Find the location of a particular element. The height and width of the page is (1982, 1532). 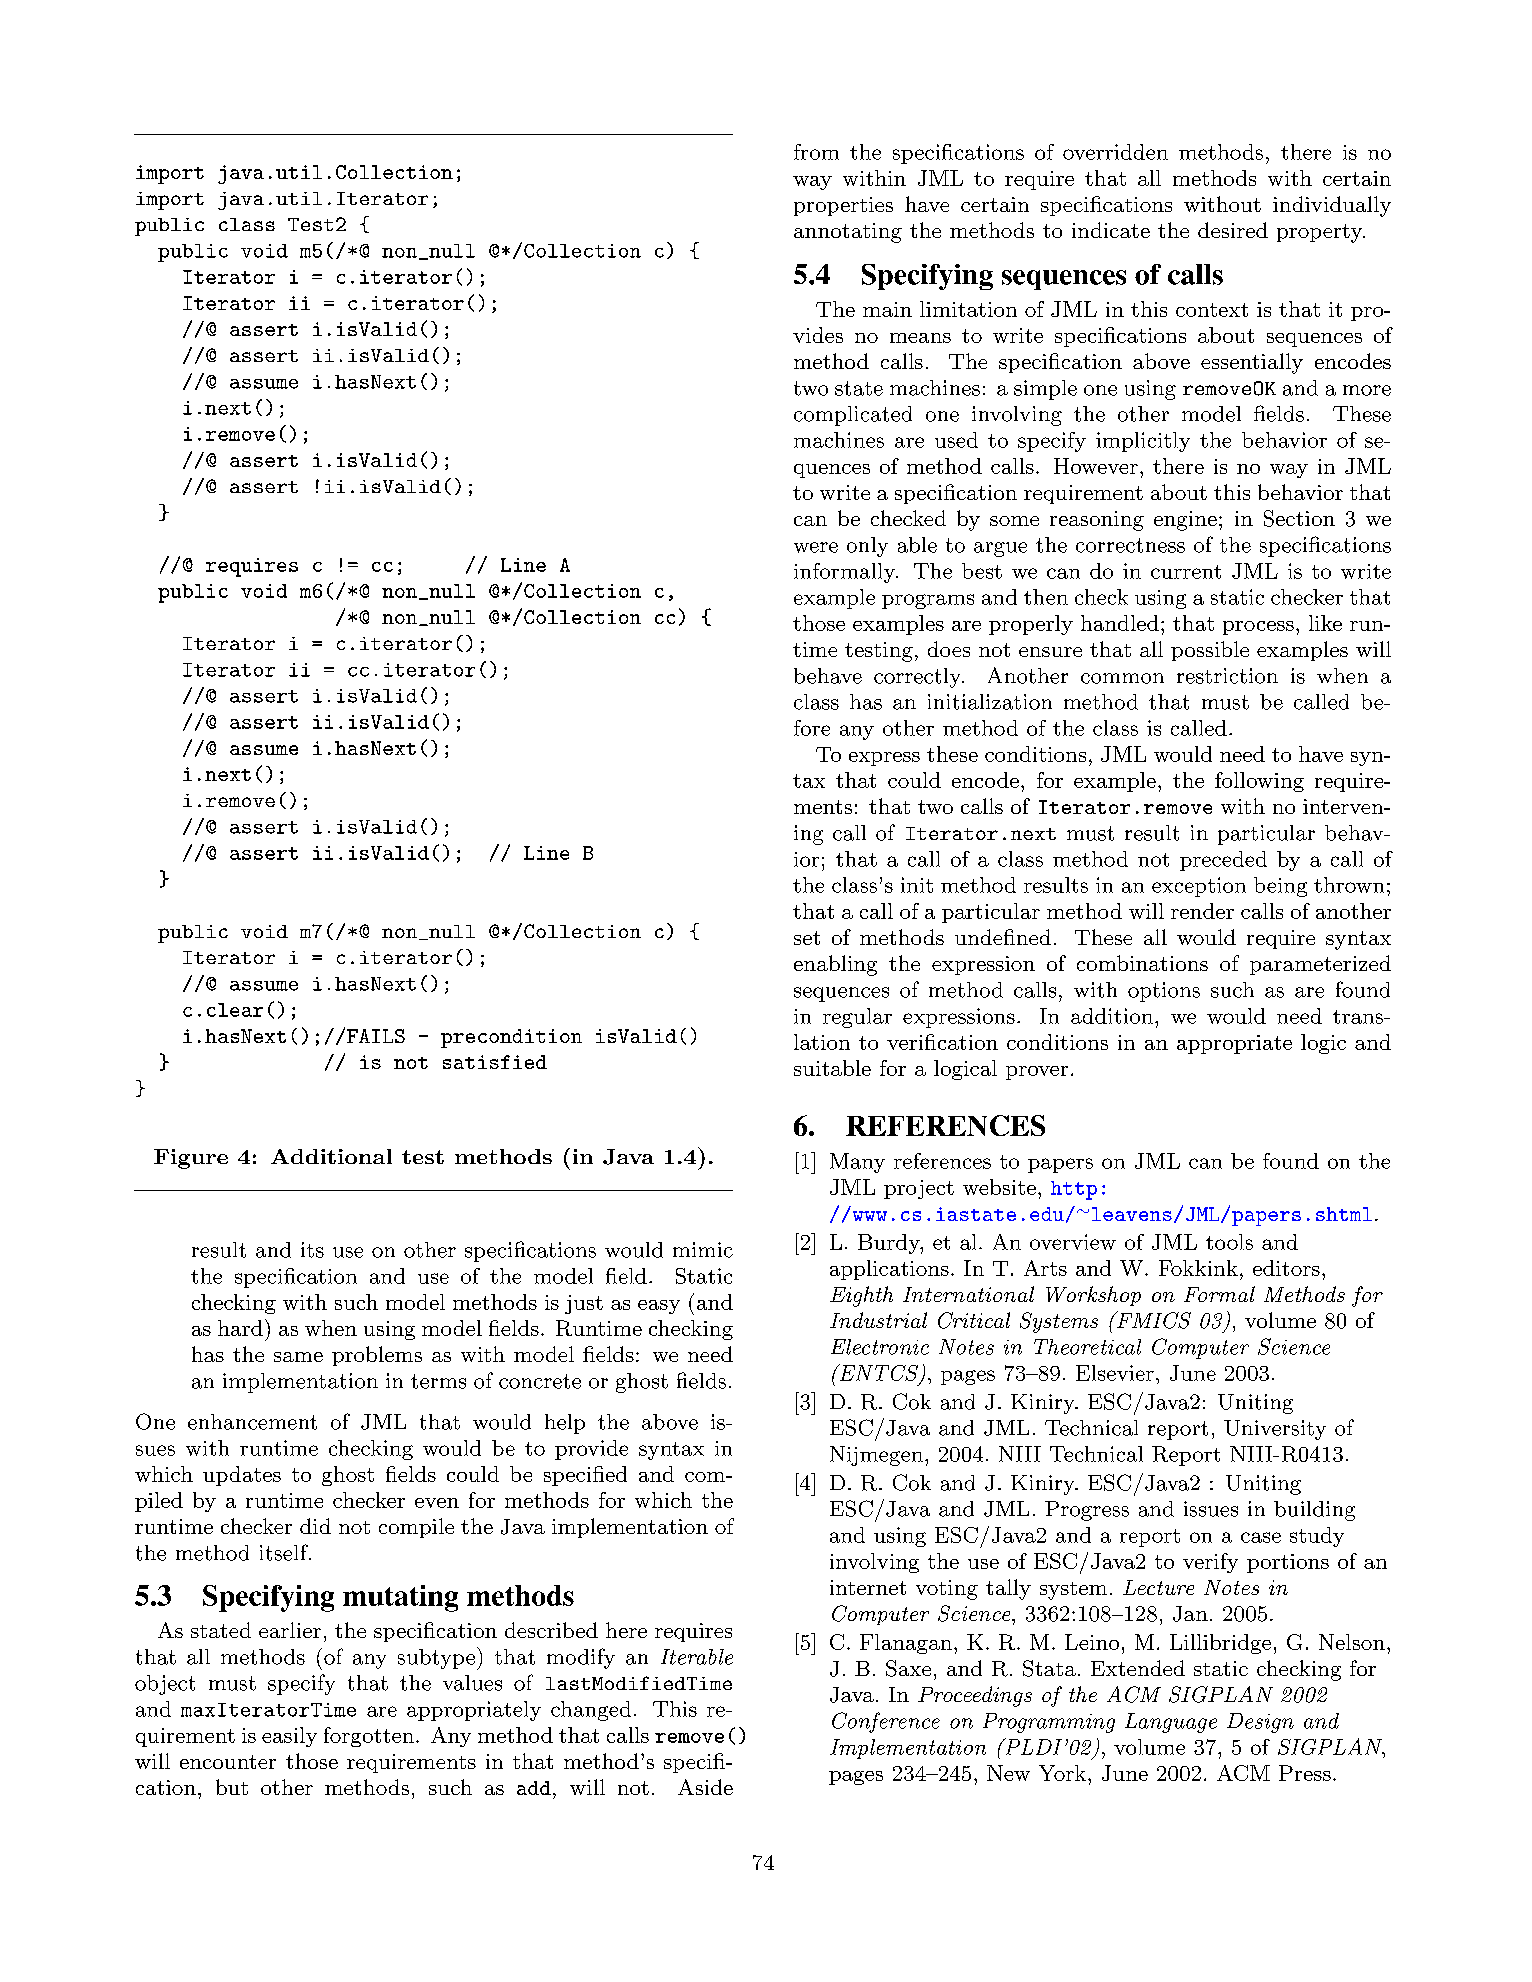

Many is located at coordinates (857, 1163).
